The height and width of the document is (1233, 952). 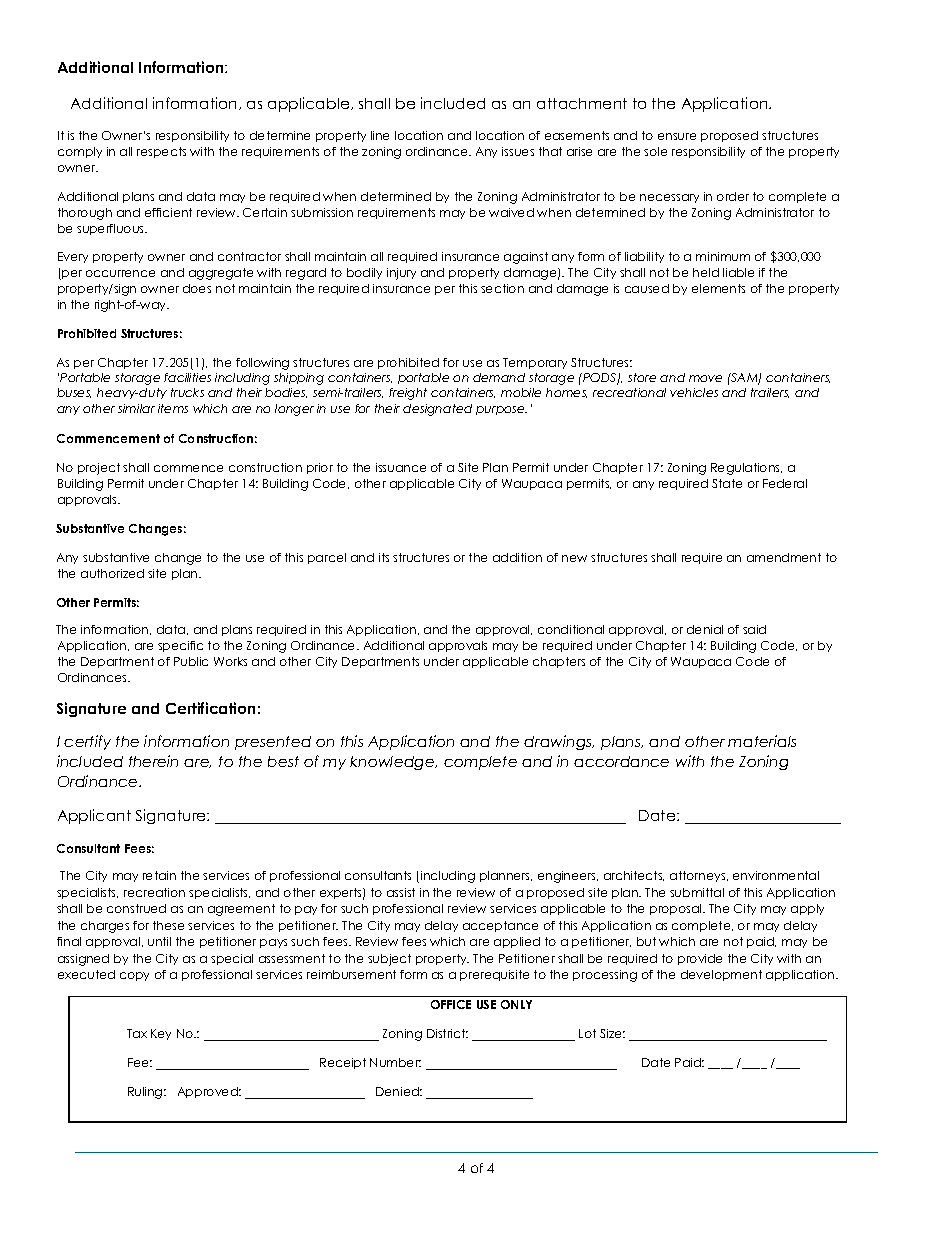 I want to click on line, so click(x=380, y=135).
